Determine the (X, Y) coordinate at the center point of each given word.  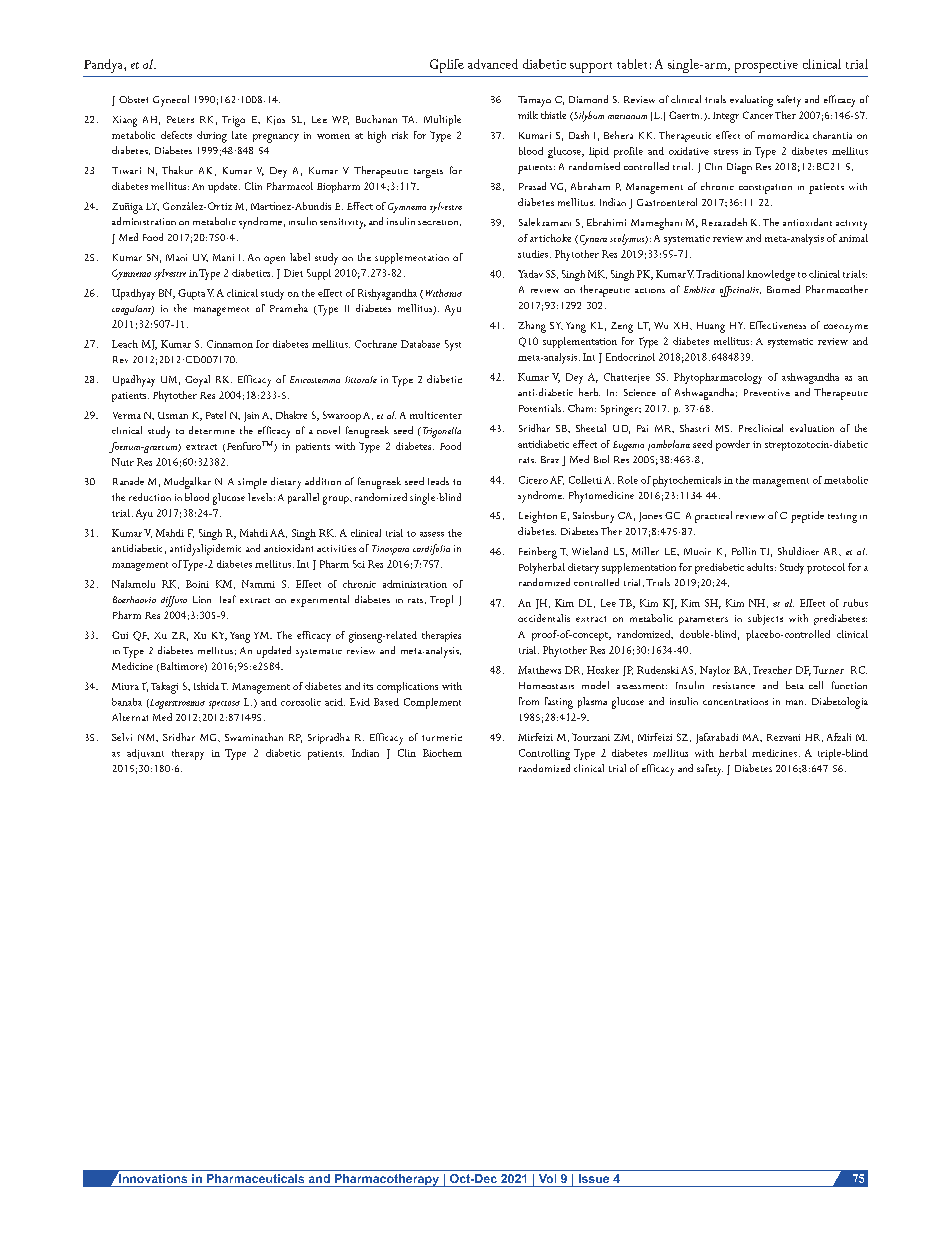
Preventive (767, 392)
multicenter (436, 415)
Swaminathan (254, 737)
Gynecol (171, 101)
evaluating (751, 101)
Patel (216, 415)
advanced (493, 64)
